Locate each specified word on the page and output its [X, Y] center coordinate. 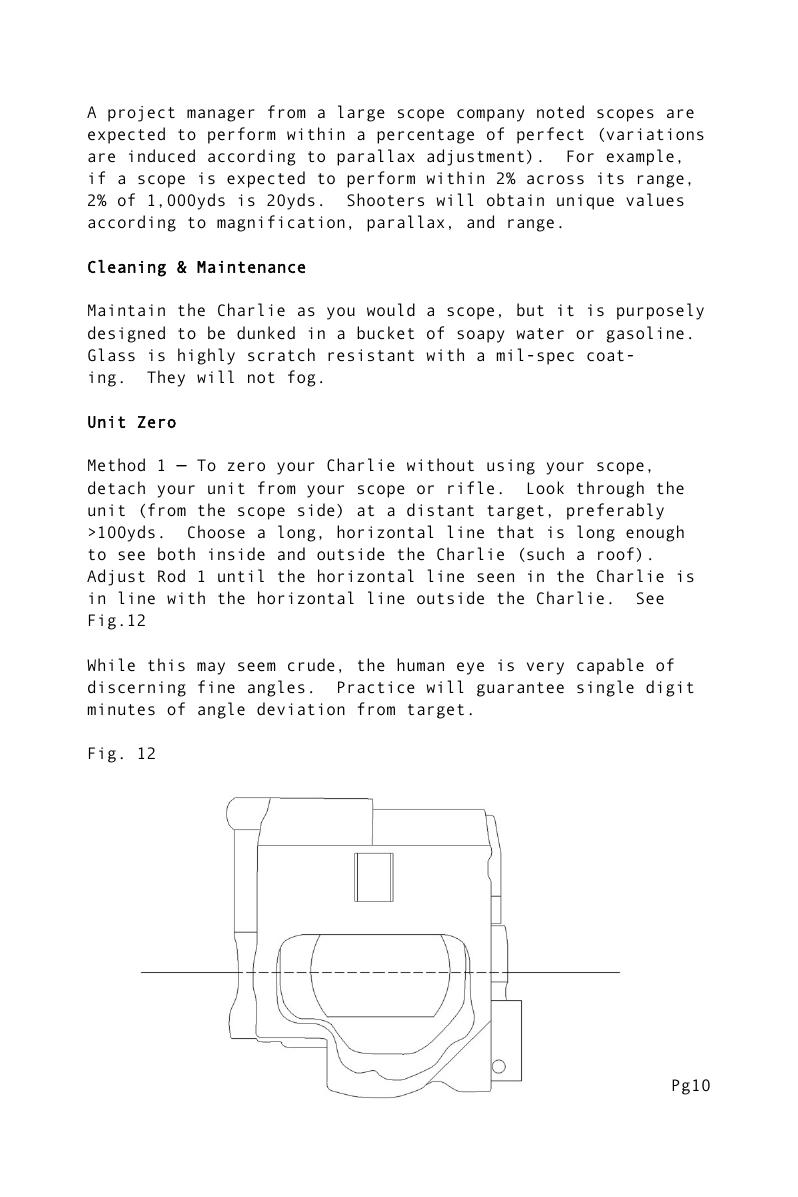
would [391, 309]
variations [655, 134]
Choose [216, 532]
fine [216, 687]
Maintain [126, 310]
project [141, 114]
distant [440, 509]
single [605, 688]
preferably [615, 511]
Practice [376, 687]
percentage [425, 136]
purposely [660, 311]
